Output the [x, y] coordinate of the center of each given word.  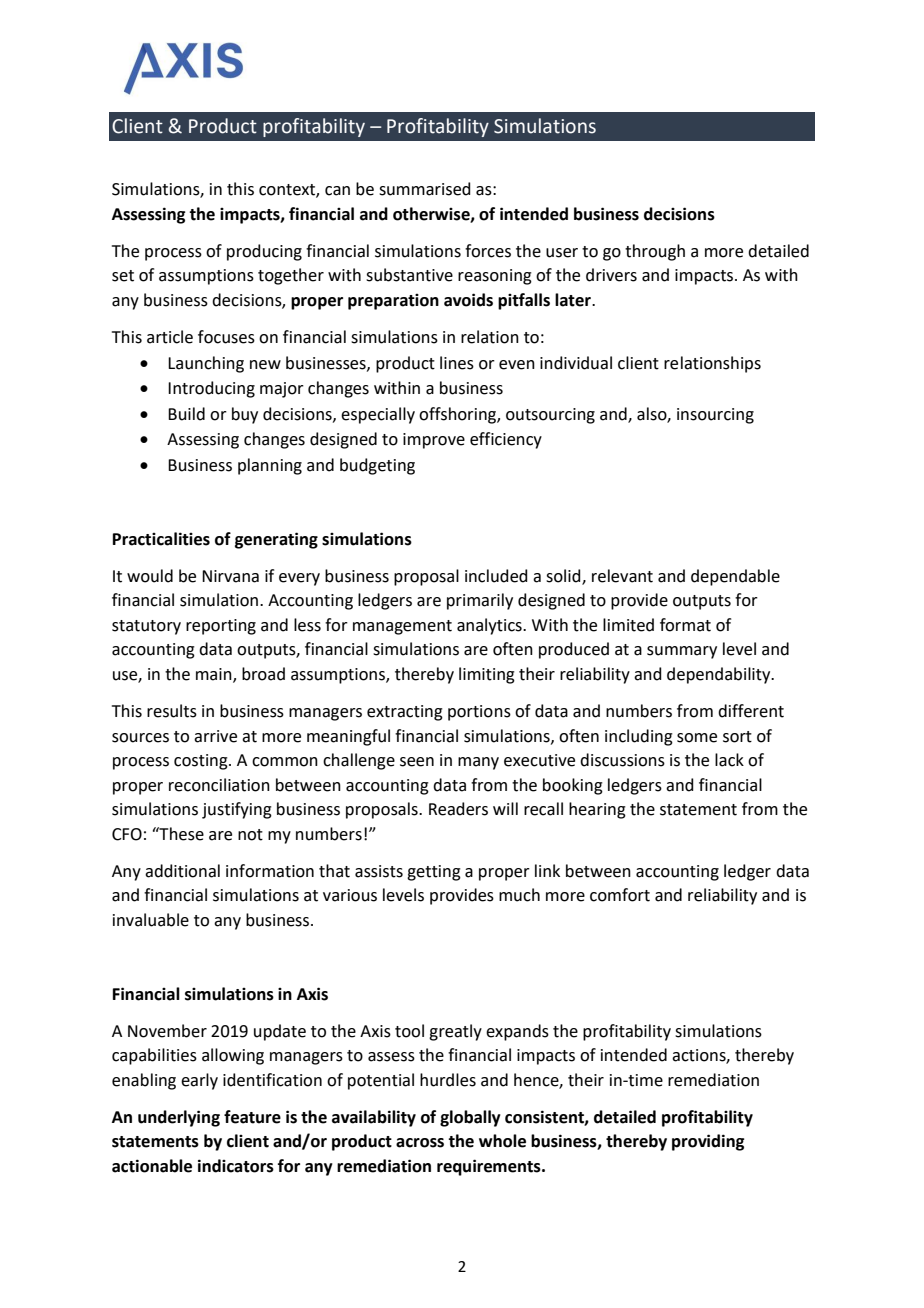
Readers [458, 809]
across [420, 1143]
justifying [237, 810]
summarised [425, 189]
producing [264, 252]
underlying [179, 1118]
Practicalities [161, 539]
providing [708, 1142]
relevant [622, 576]
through [655, 252]
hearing [597, 810]
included [496, 576]
